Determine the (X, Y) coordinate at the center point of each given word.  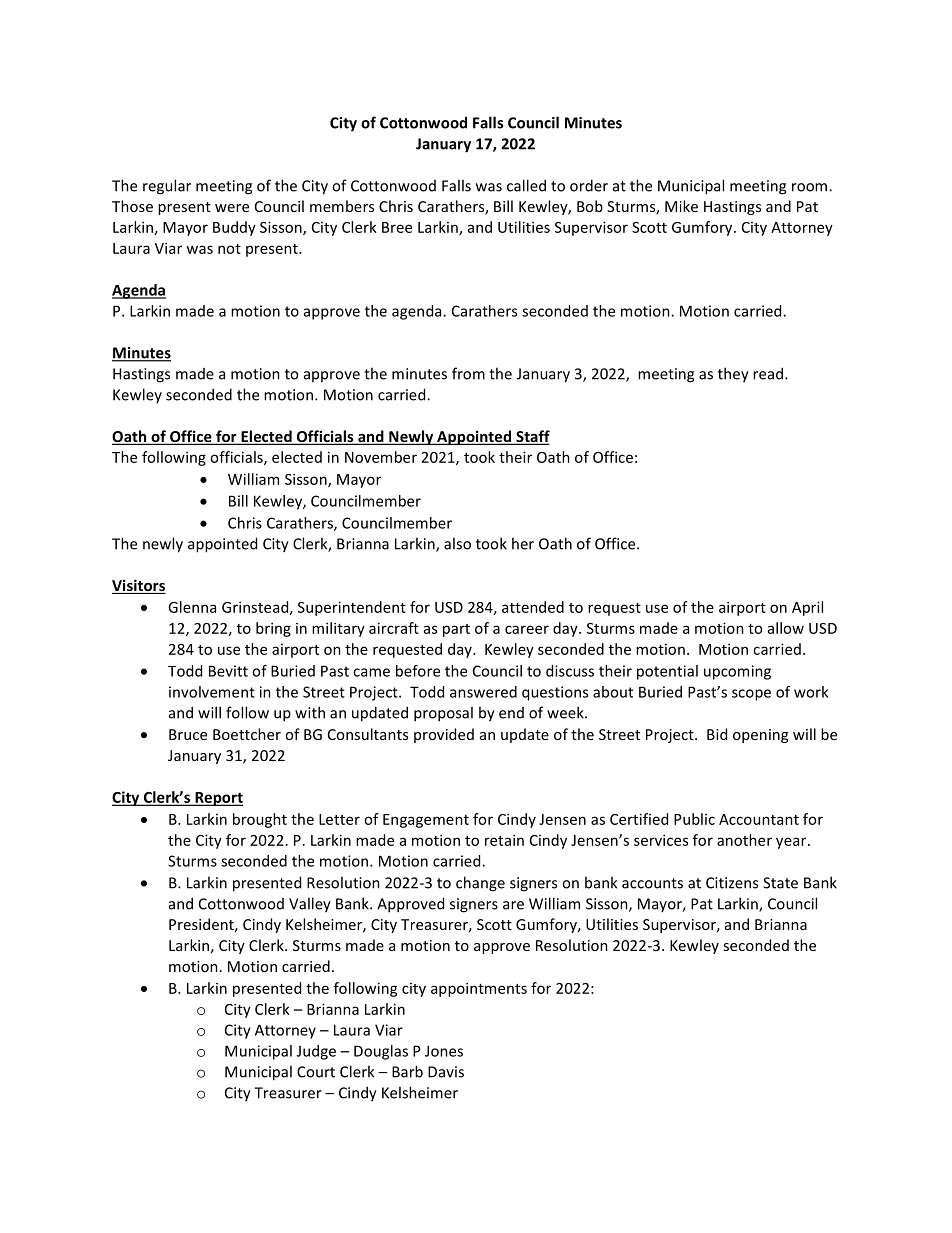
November (381, 457)
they (733, 375)
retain (504, 840)
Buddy (234, 228)
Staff (532, 437)
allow (786, 628)
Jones (444, 1051)
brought (260, 820)
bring (273, 629)
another (744, 840)
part (456, 630)
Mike (681, 206)
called (526, 185)
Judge (316, 1052)
